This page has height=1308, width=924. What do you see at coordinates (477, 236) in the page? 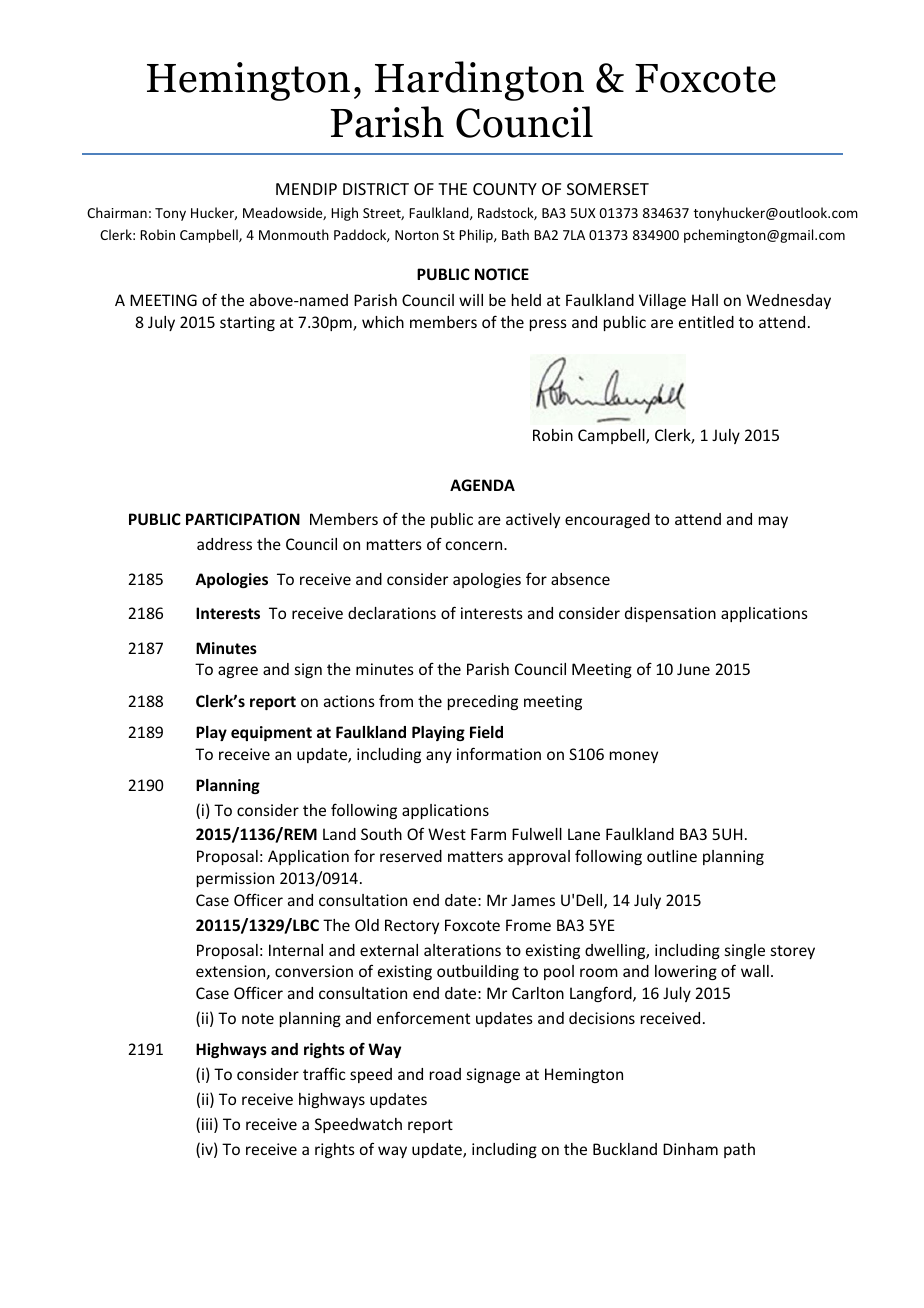
I see `Philip` at bounding box center [477, 236].
